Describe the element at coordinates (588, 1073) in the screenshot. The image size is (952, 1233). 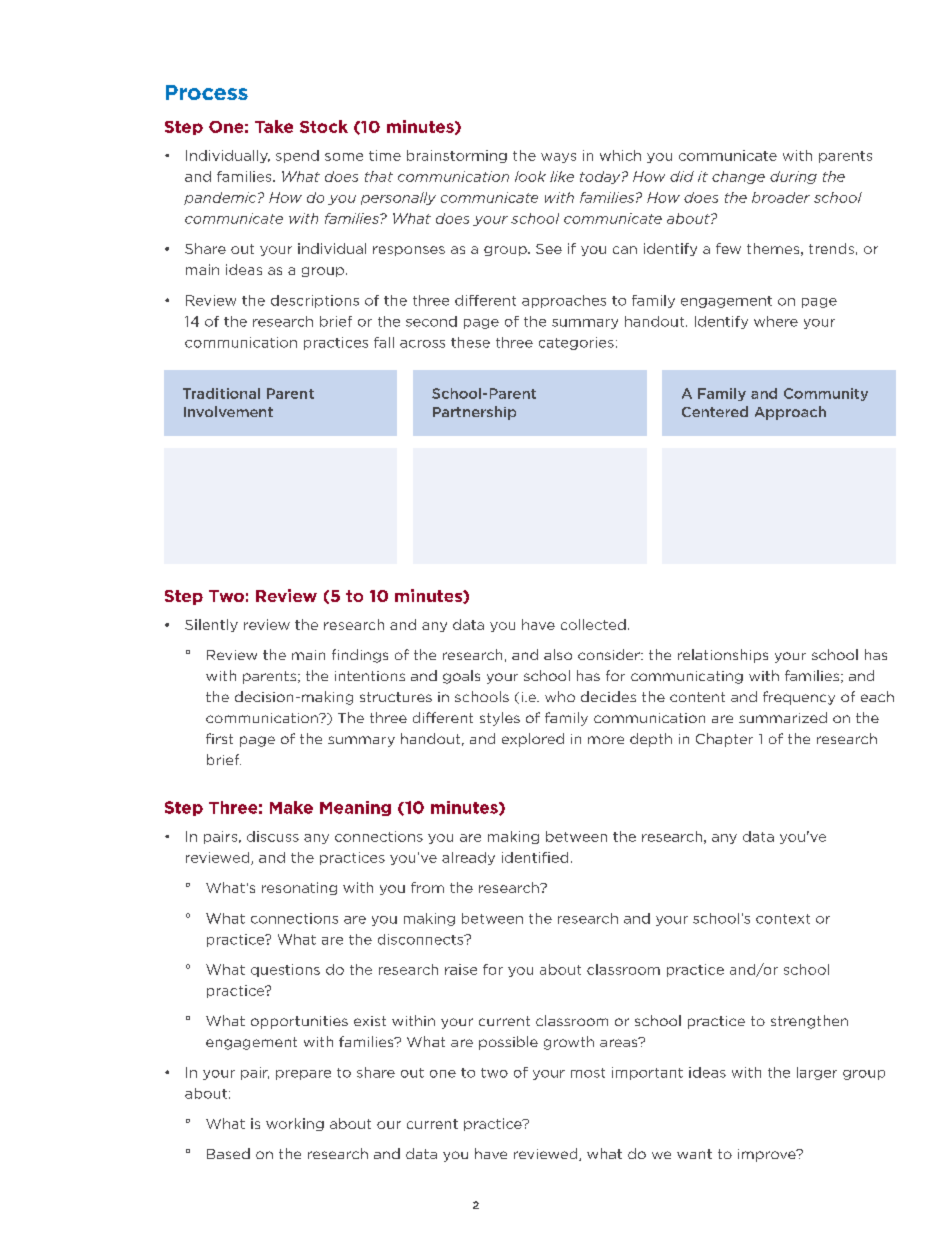
I see `most` at that location.
